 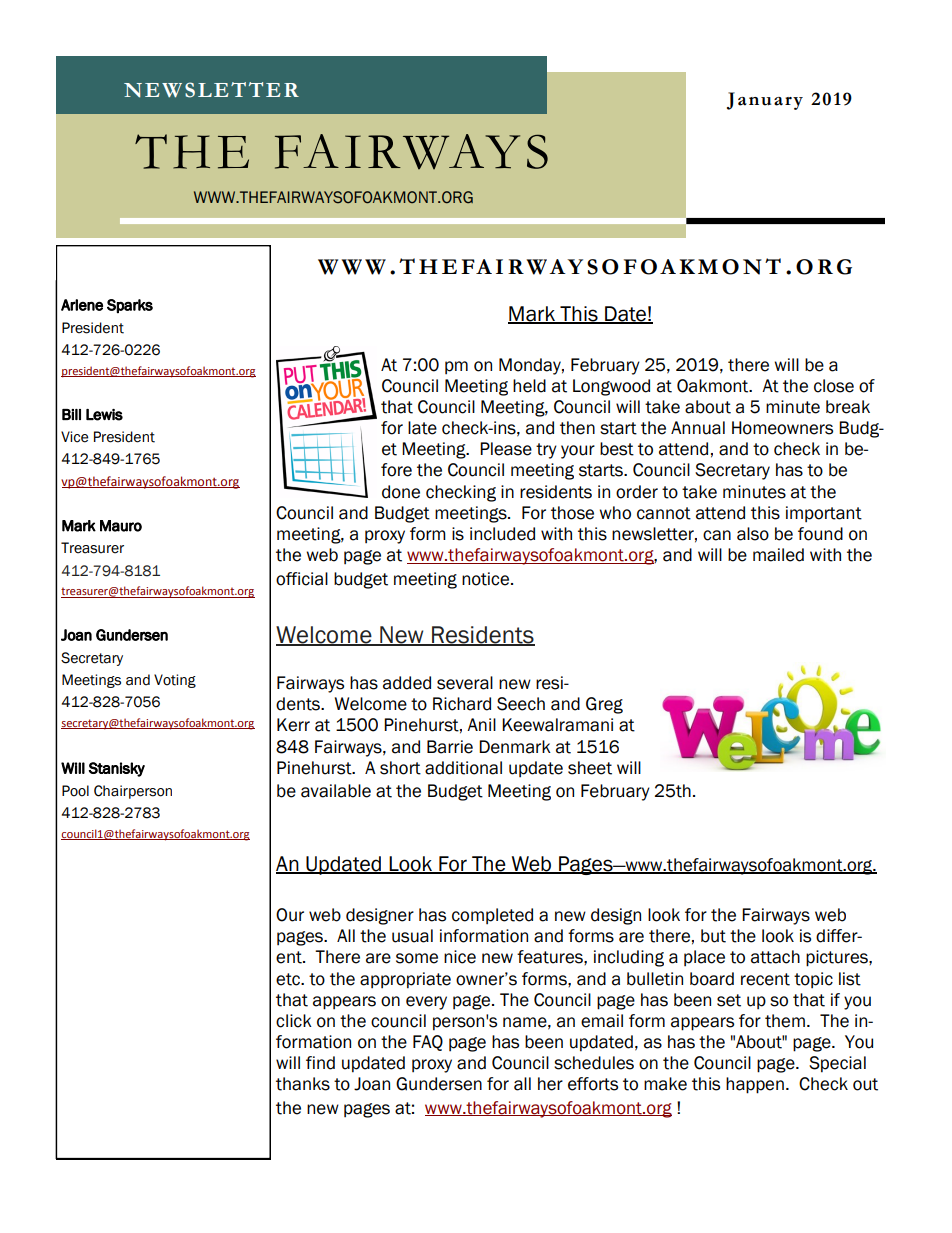 I want to click on sheet, so click(x=590, y=768).
